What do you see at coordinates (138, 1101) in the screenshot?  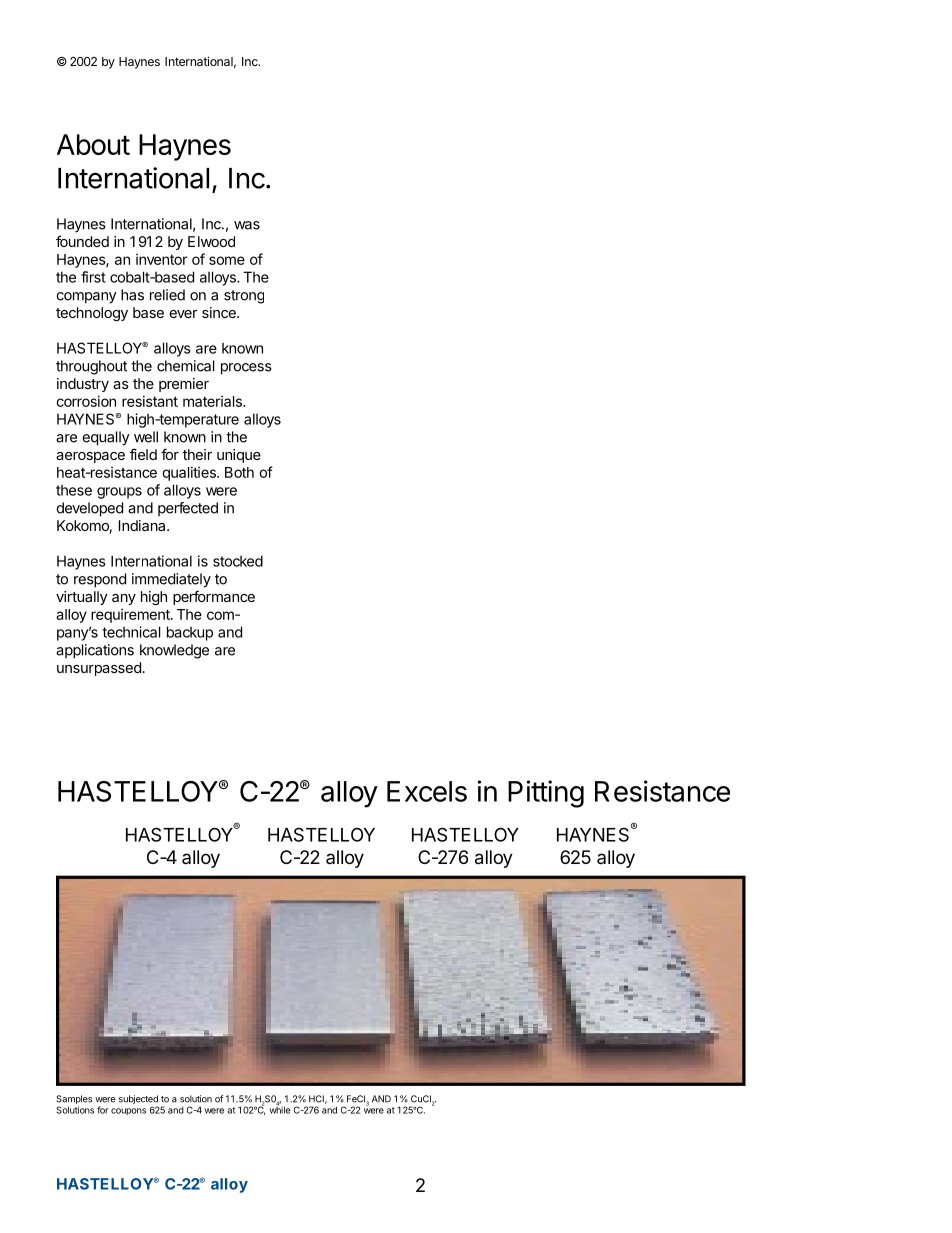 I see `subjected` at bounding box center [138, 1101].
